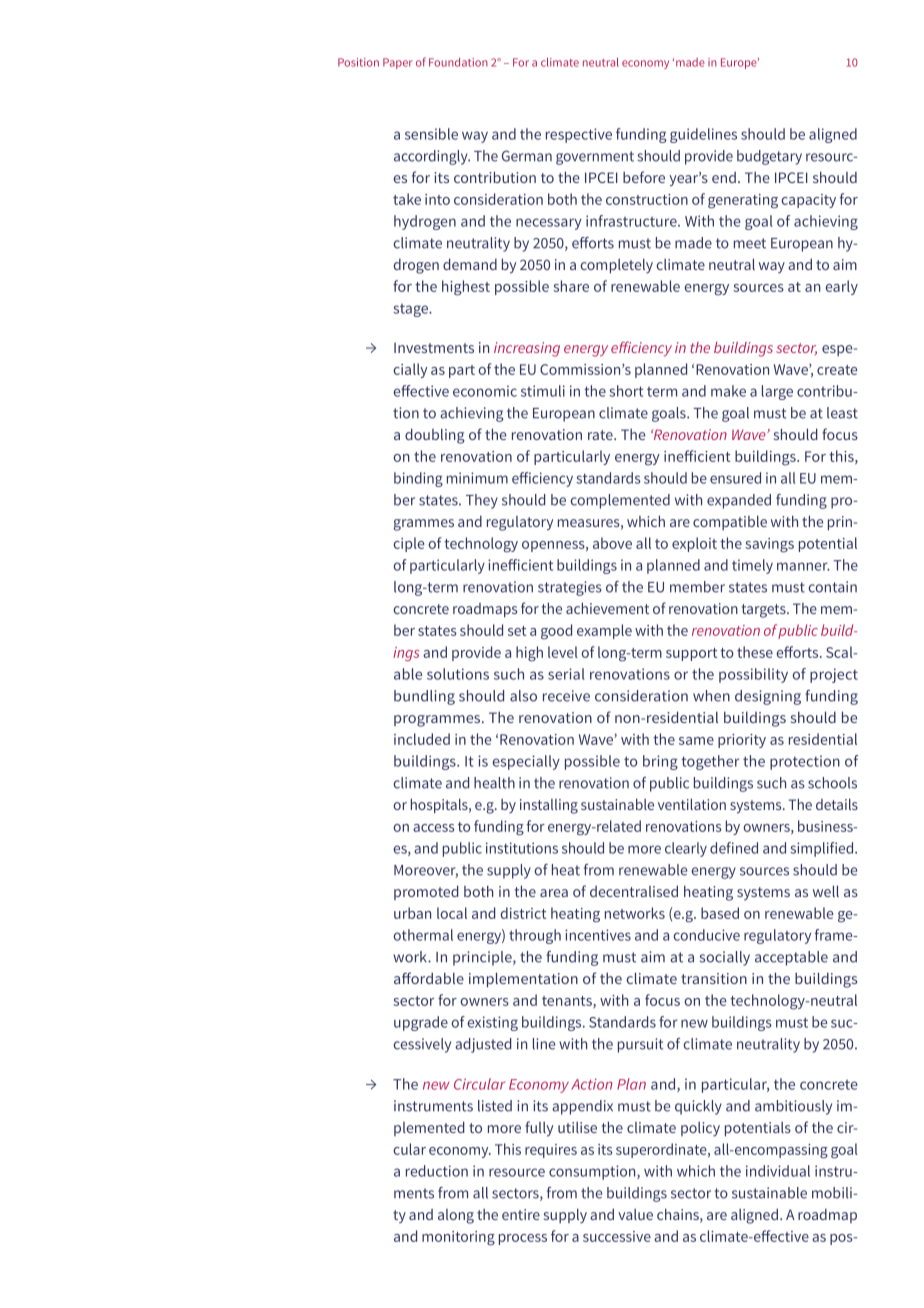 This screenshot has width=924, height=1308. I want to click on accordingly, so click(432, 157).
